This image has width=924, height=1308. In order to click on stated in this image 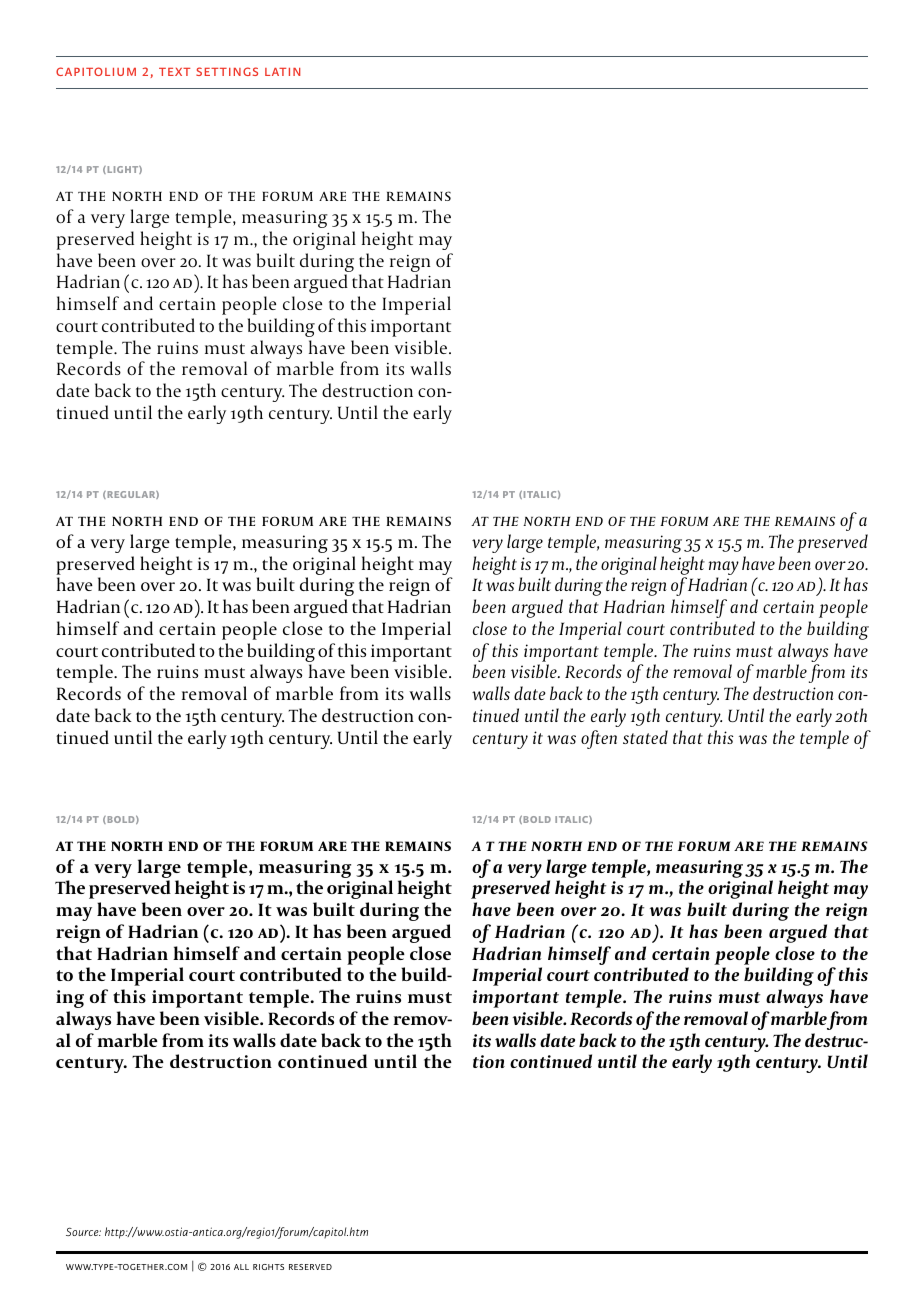, I will do `click(645, 737)`.
